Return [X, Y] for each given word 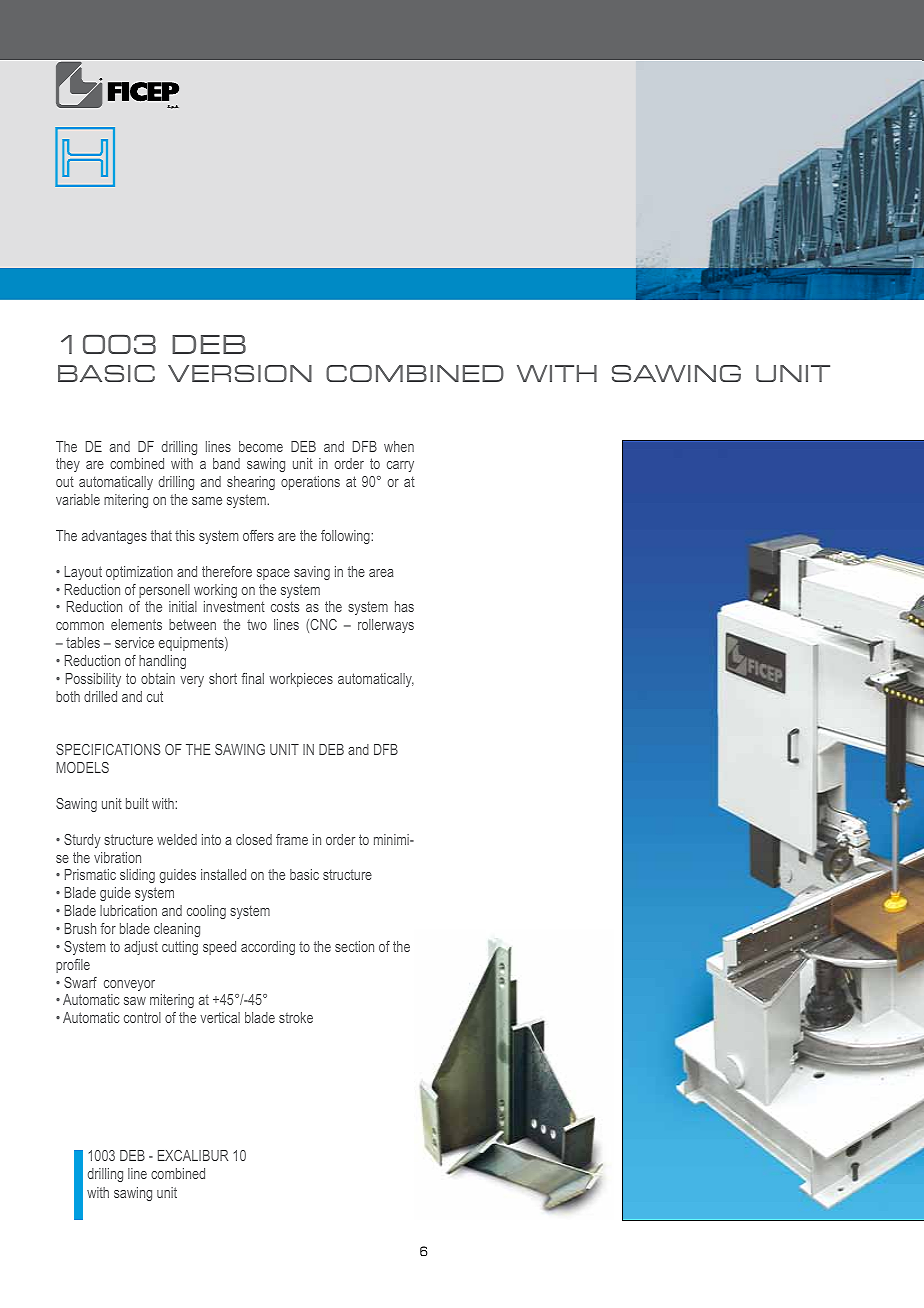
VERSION [240, 373]
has [404, 606]
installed [223, 874]
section [354, 946]
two [257, 625]
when [399, 446]
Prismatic [90, 874]
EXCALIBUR [193, 1155]
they [68, 465]
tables [83, 642]
